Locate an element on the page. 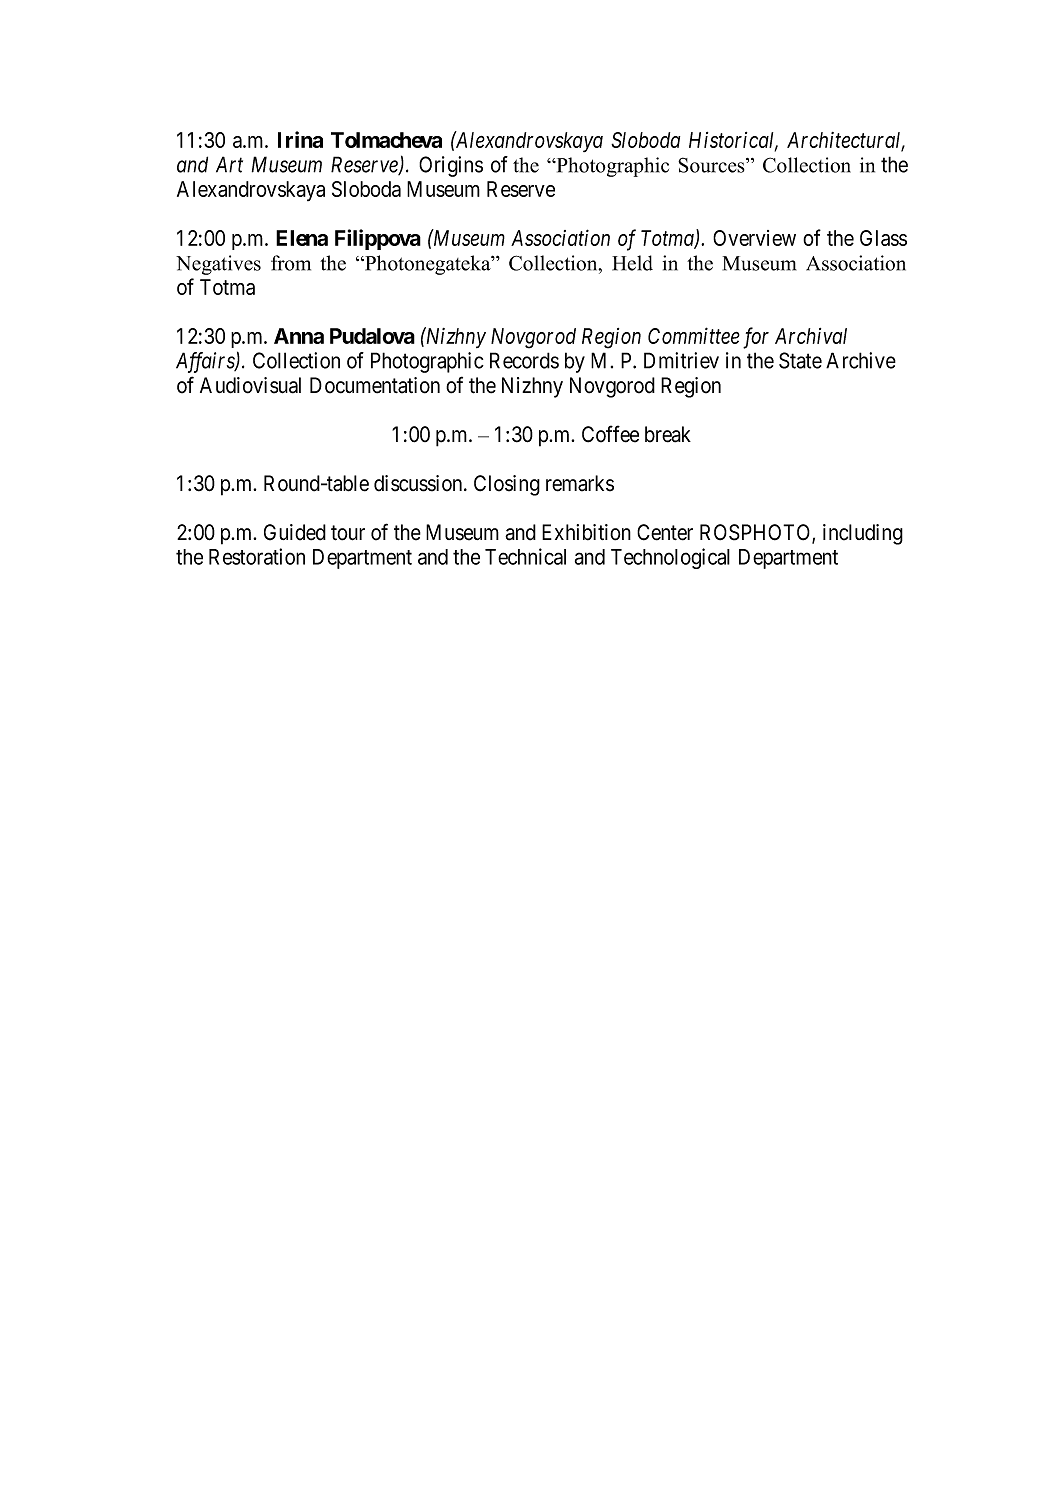 The width and height of the image is (1058, 1496). Overview is located at coordinates (754, 238).
